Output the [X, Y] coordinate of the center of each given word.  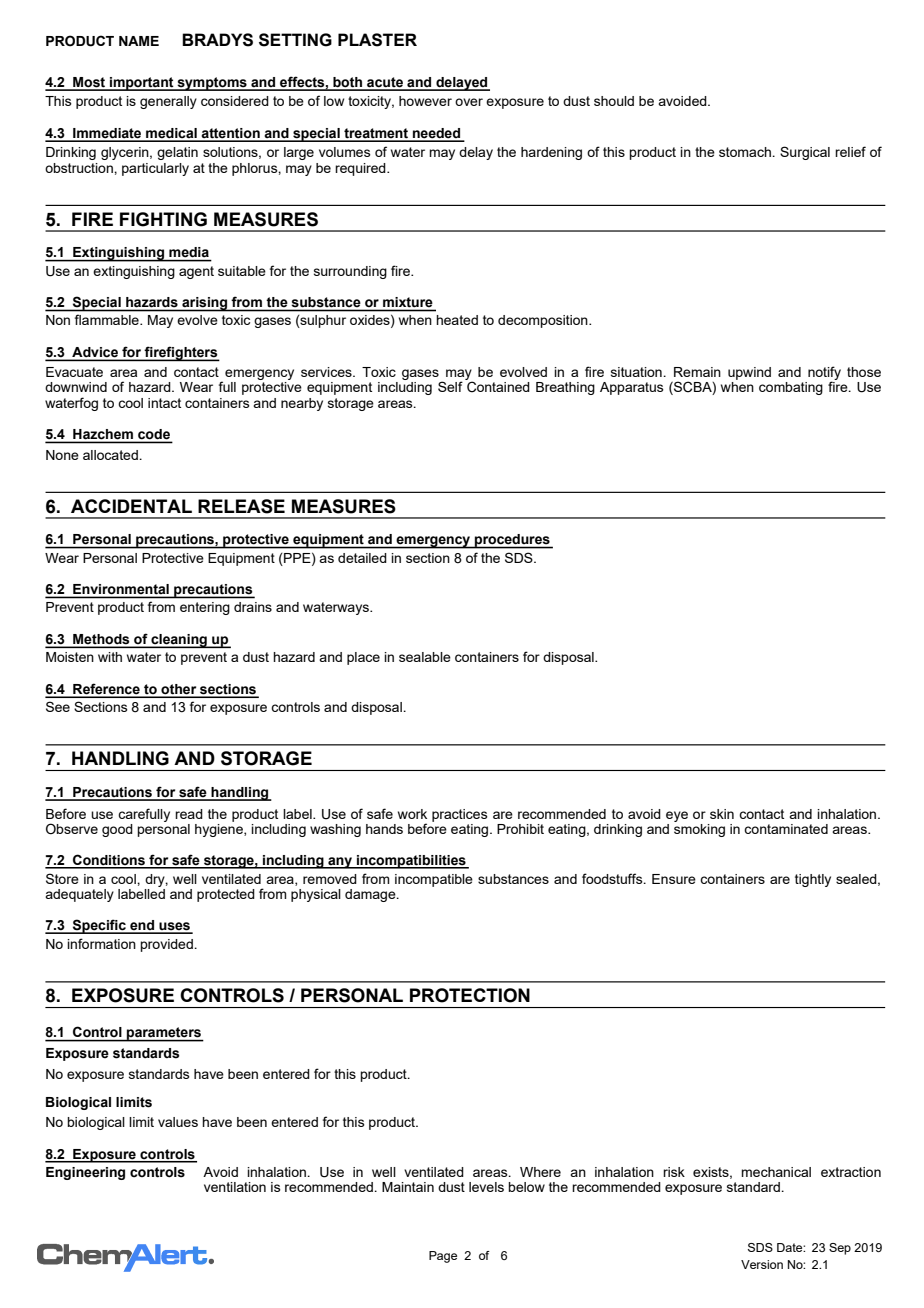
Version [762, 1264]
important [142, 84]
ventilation [235, 1187]
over [469, 102]
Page [443, 1257]
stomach [746, 152]
